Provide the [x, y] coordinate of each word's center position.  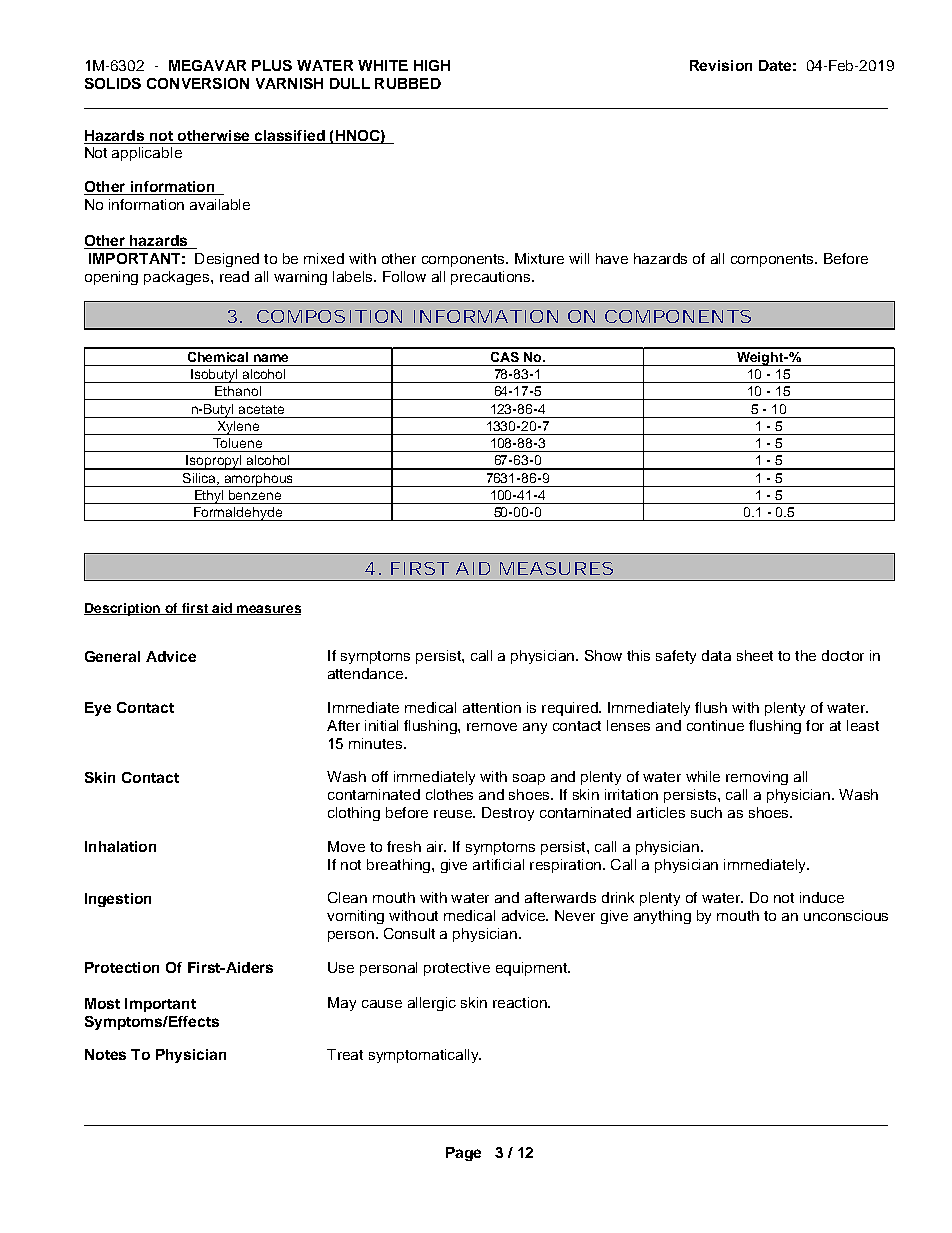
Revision [721, 65]
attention [492, 707]
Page [463, 1154]
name [271, 358]
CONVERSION [198, 83]
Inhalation [120, 846]
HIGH [432, 65]
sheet [755, 655]
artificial [498, 864]
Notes [105, 1054]
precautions [492, 278]
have [612, 258]
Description [123, 609]
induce [822, 897]
